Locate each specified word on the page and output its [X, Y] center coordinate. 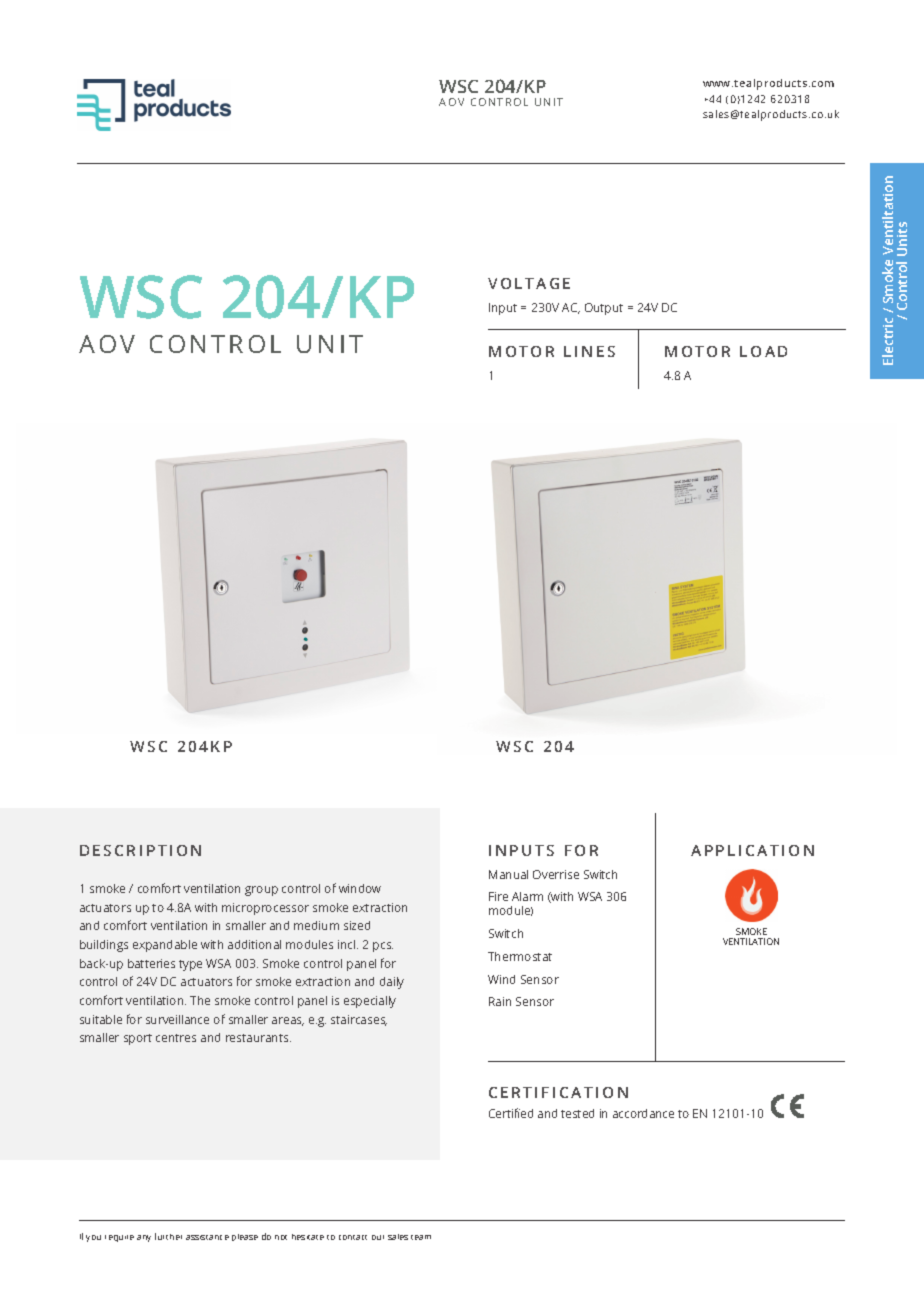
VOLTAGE [529, 283]
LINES [589, 351]
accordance [643, 1113]
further [168, 1236]
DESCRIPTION [140, 850]
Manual [508, 874]
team [421, 1237]
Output [604, 309]
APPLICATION [752, 850]
